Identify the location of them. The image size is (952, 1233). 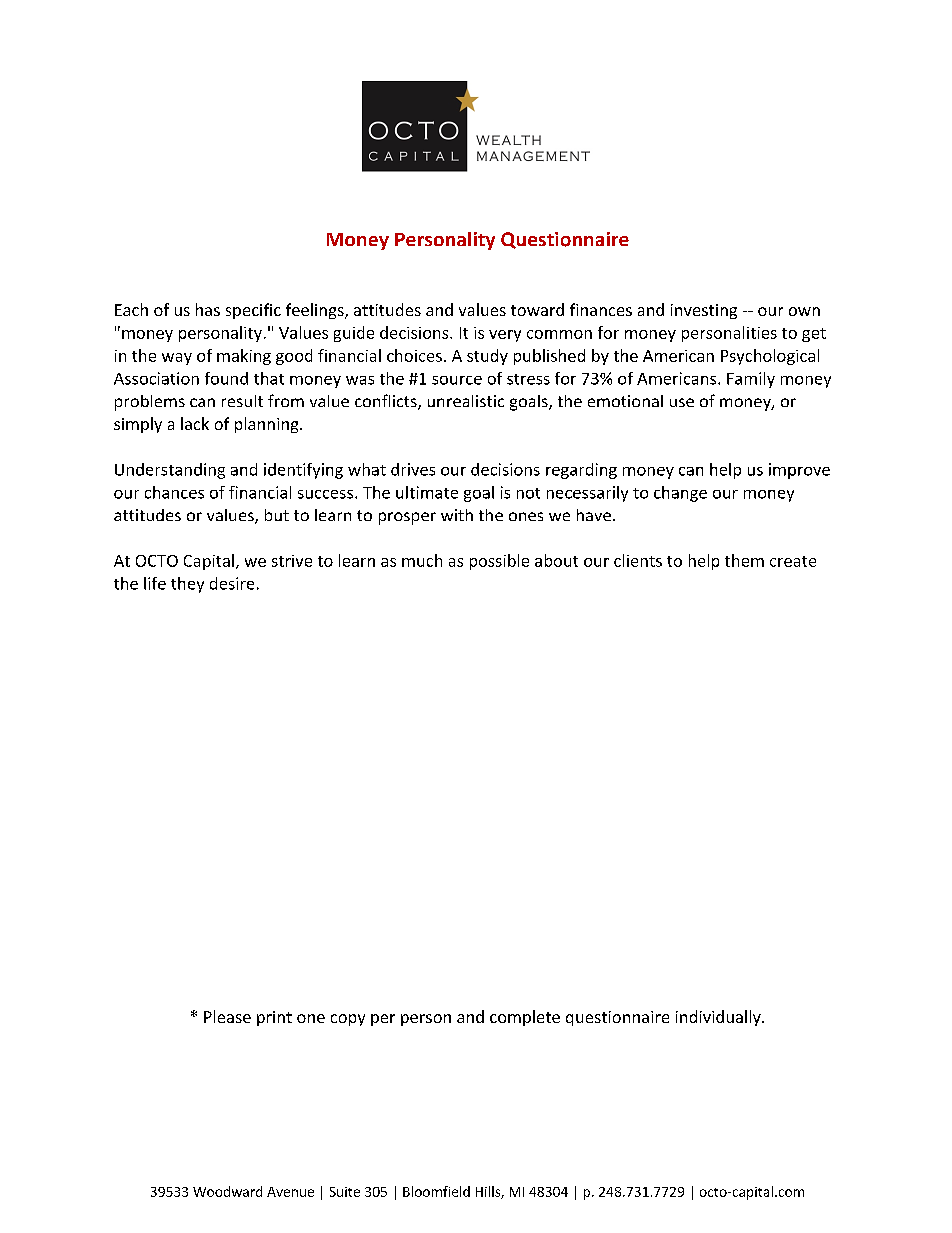
(744, 560).
